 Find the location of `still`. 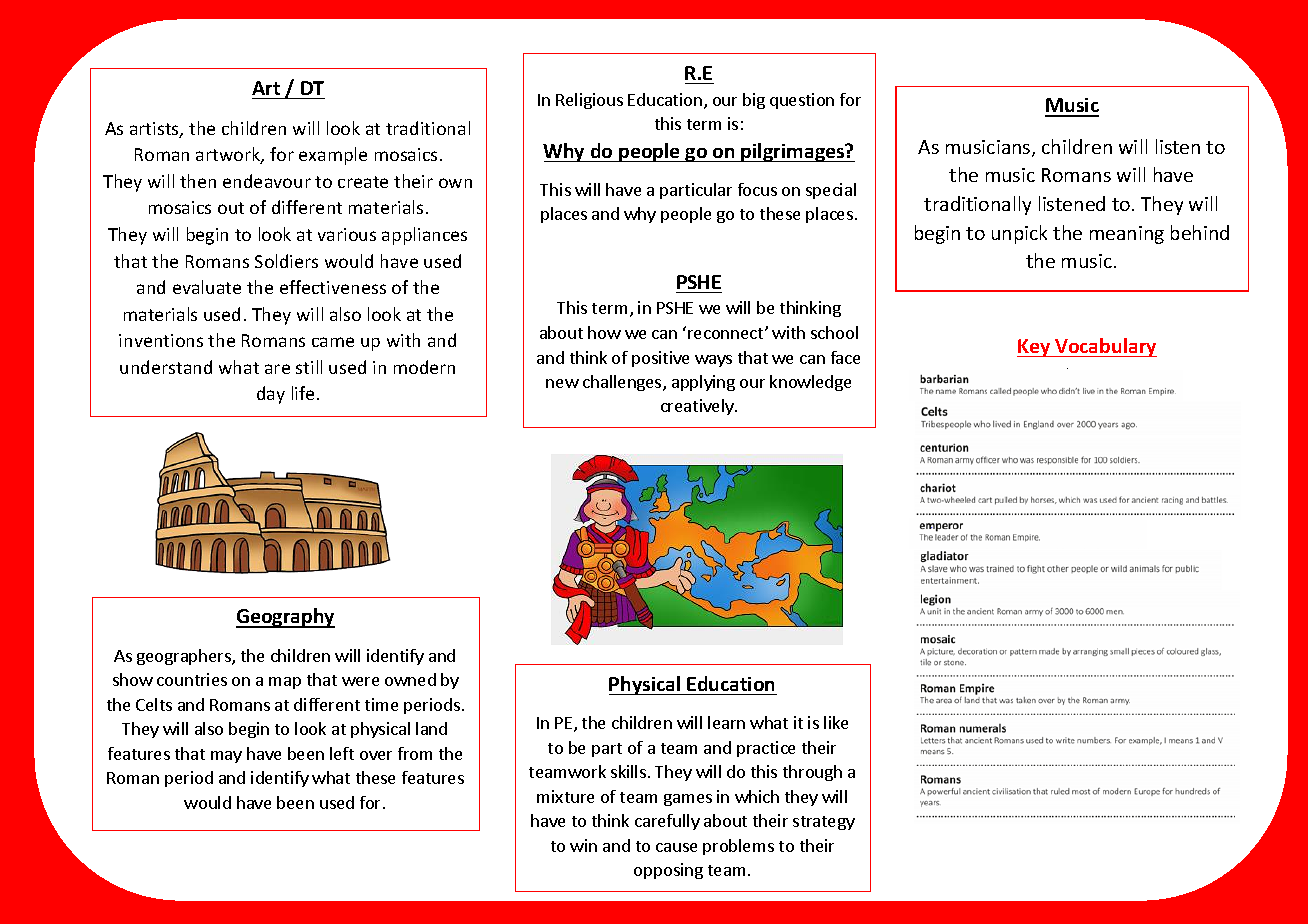

still is located at coordinates (309, 367).
